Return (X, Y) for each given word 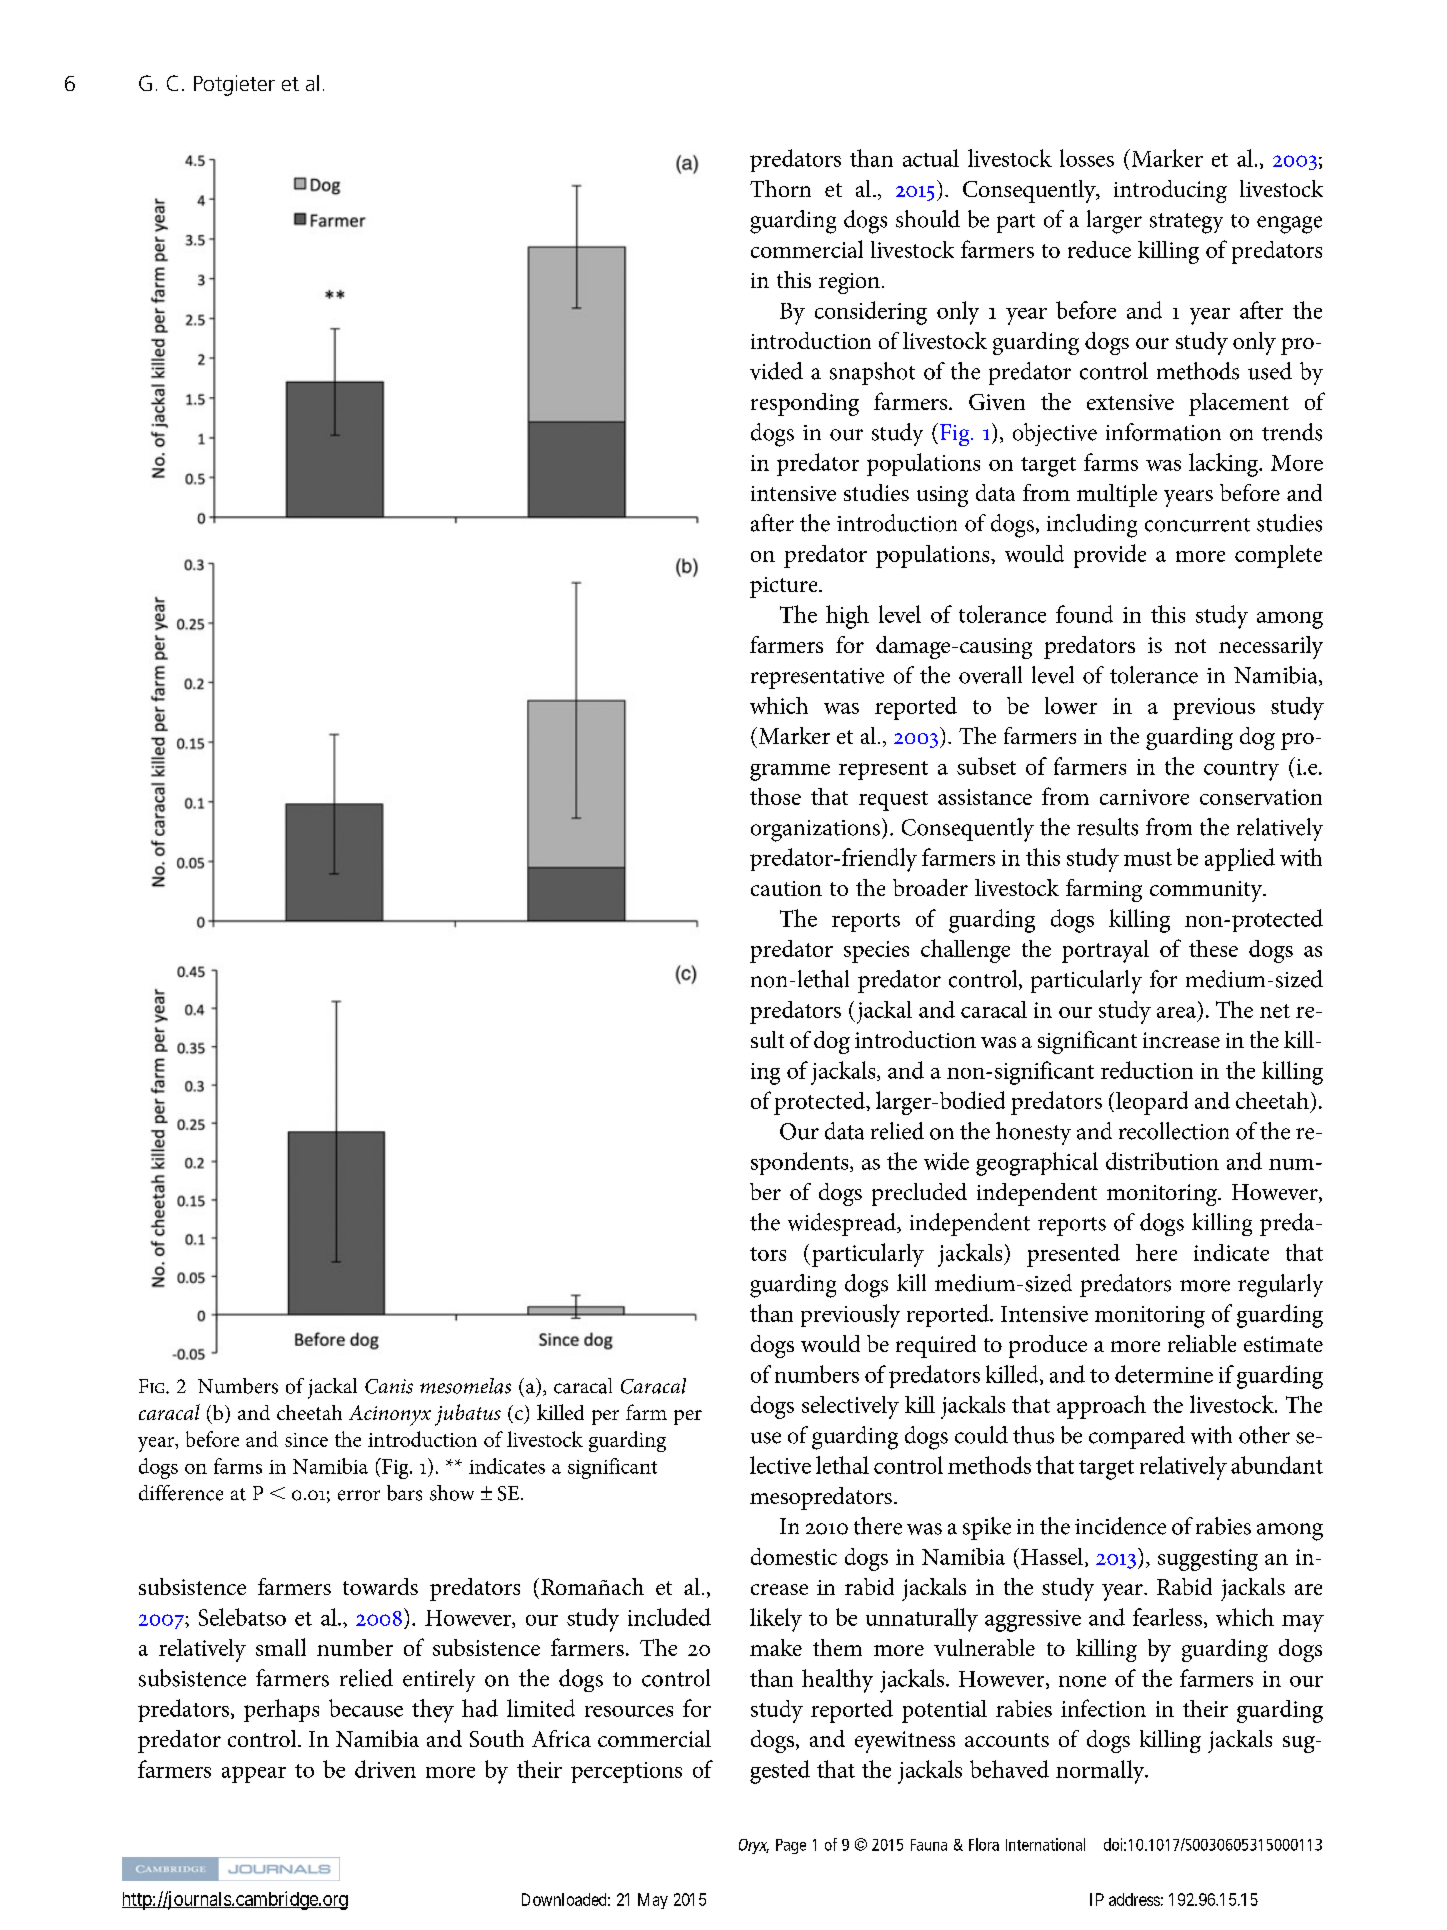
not (1190, 646)
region (849, 283)
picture (785, 587)
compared (1137, 1437)
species (876, 952)
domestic (794, 1556)
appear (254, 1774)
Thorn (780, 188)
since (306, 1440)
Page (791, 1846)
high (847, 617)
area (1176, 1012)
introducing (1170, 191)
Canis (389, 1386)
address (1134, 1899)
